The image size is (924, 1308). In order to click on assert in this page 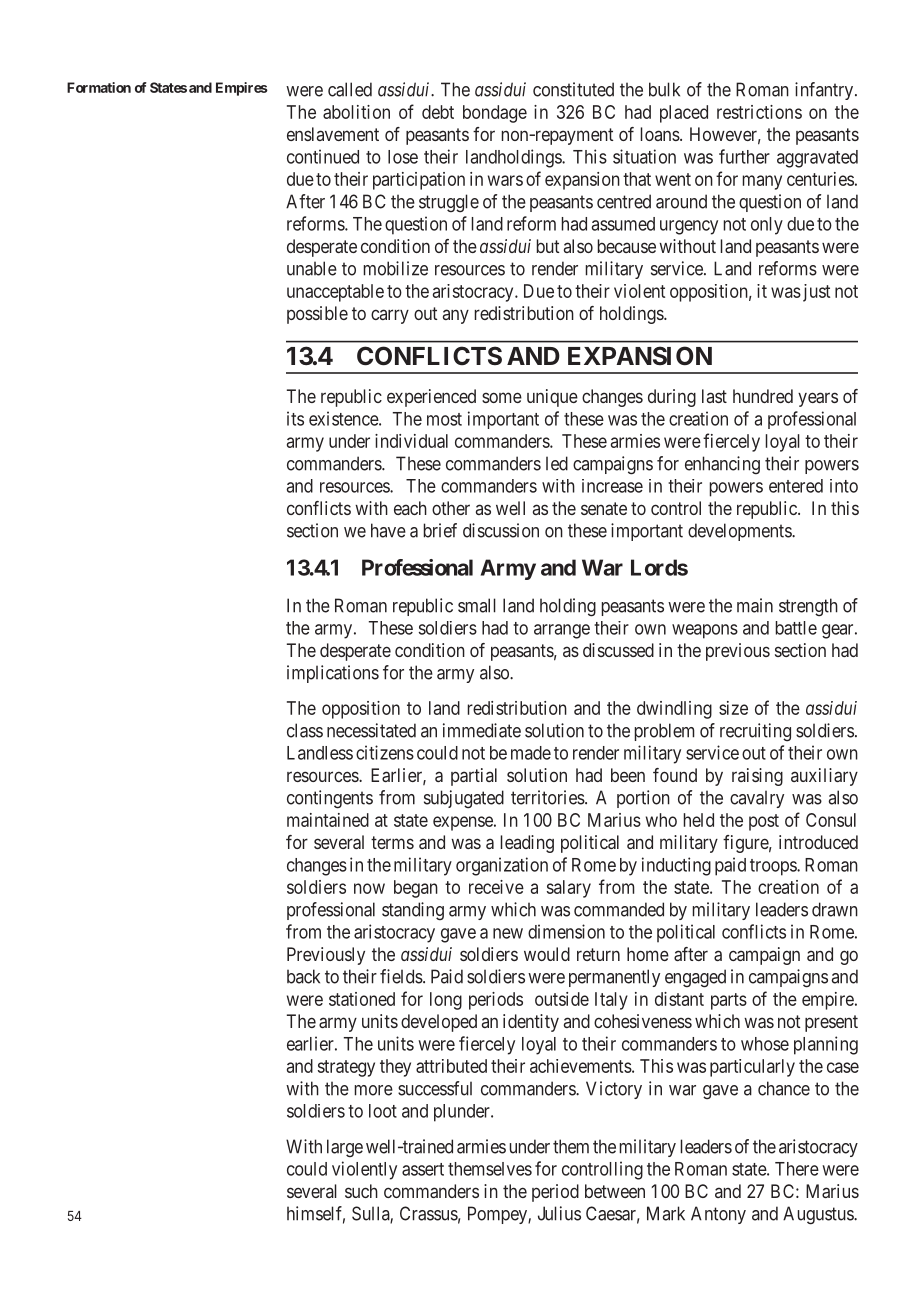, I will do `click(423, 1169)`.
